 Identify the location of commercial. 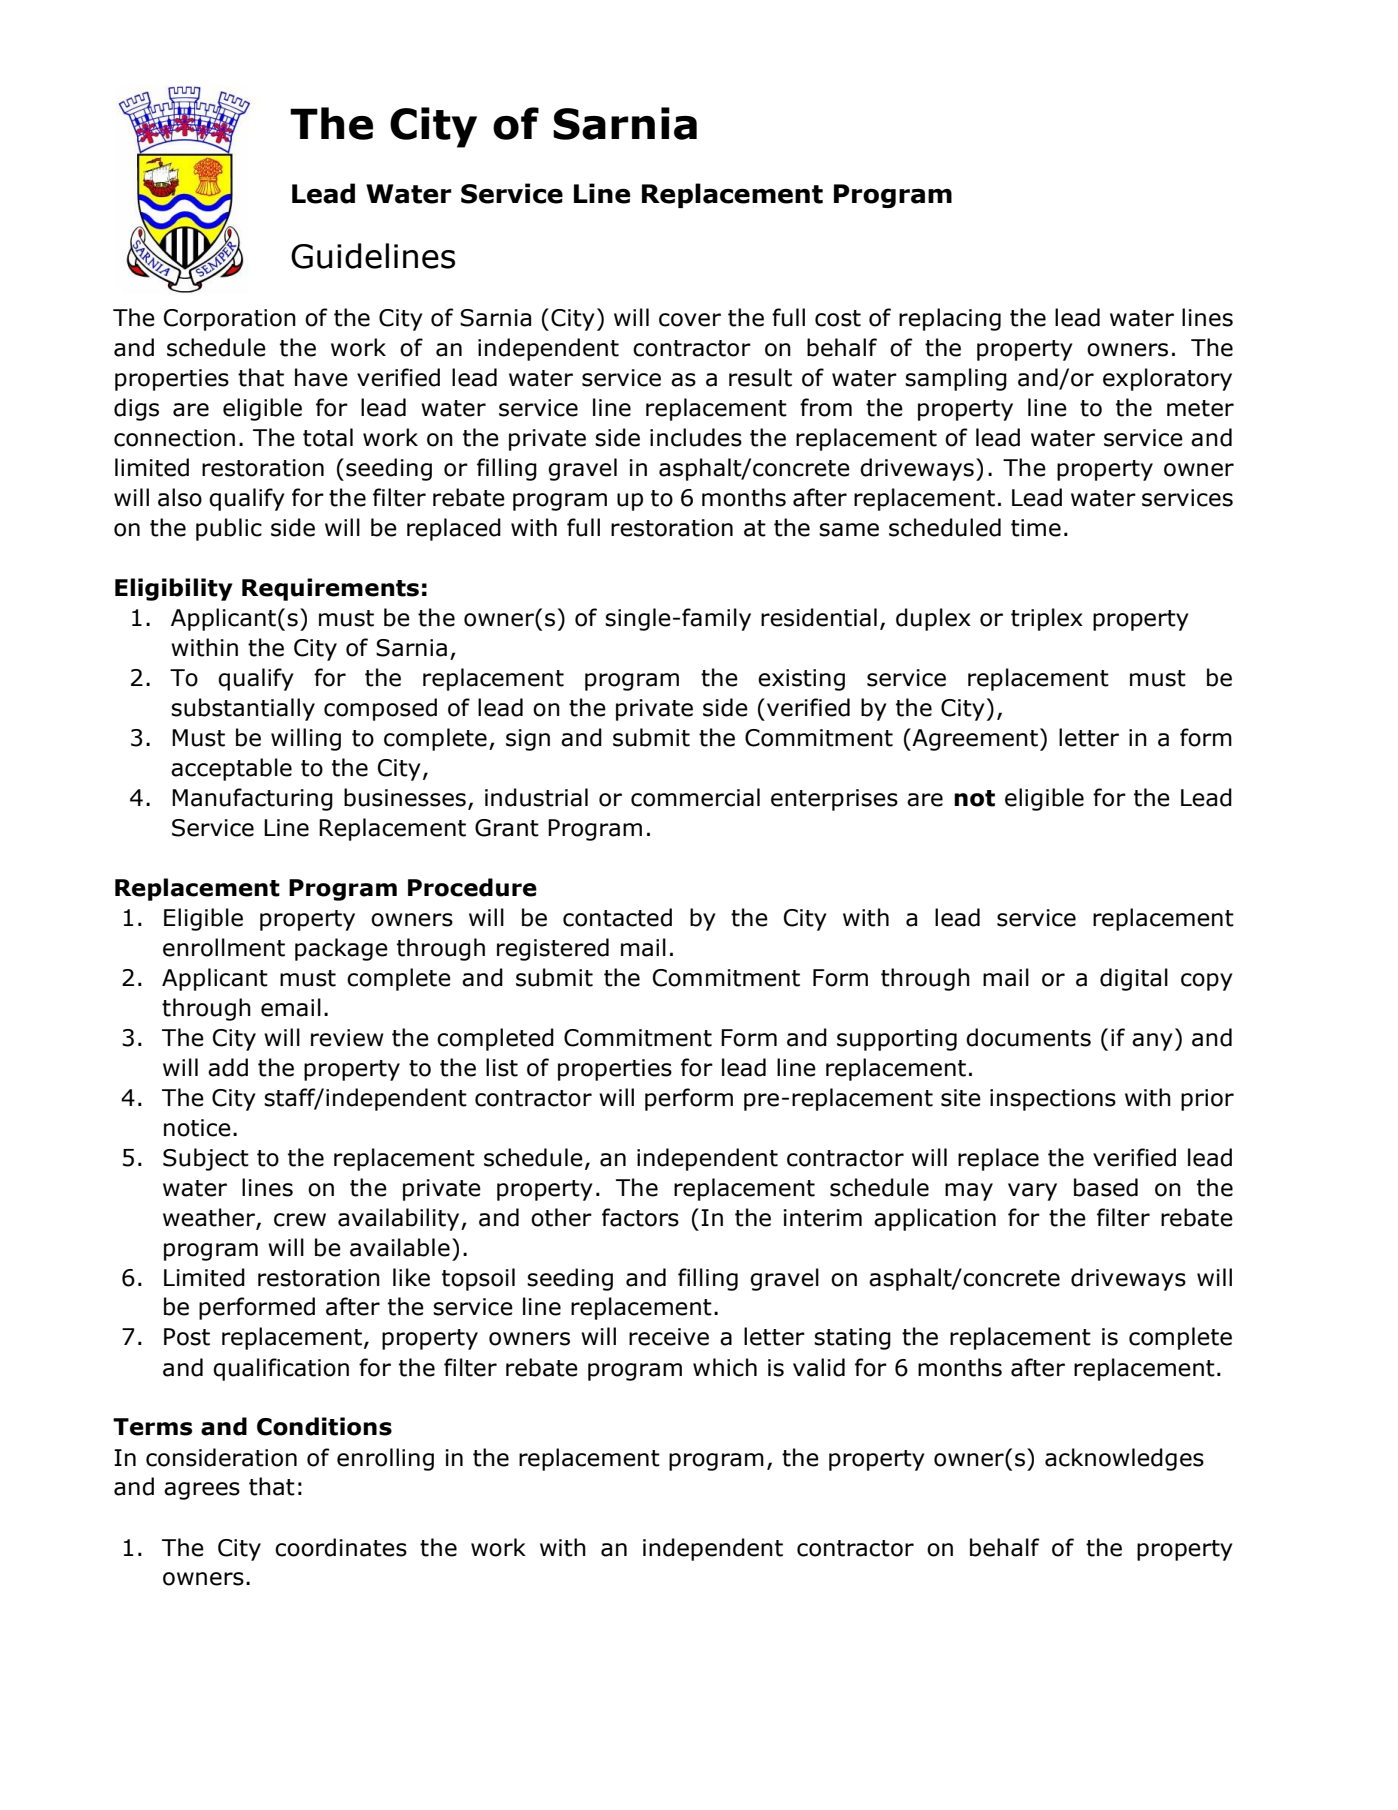
(695, 797).
